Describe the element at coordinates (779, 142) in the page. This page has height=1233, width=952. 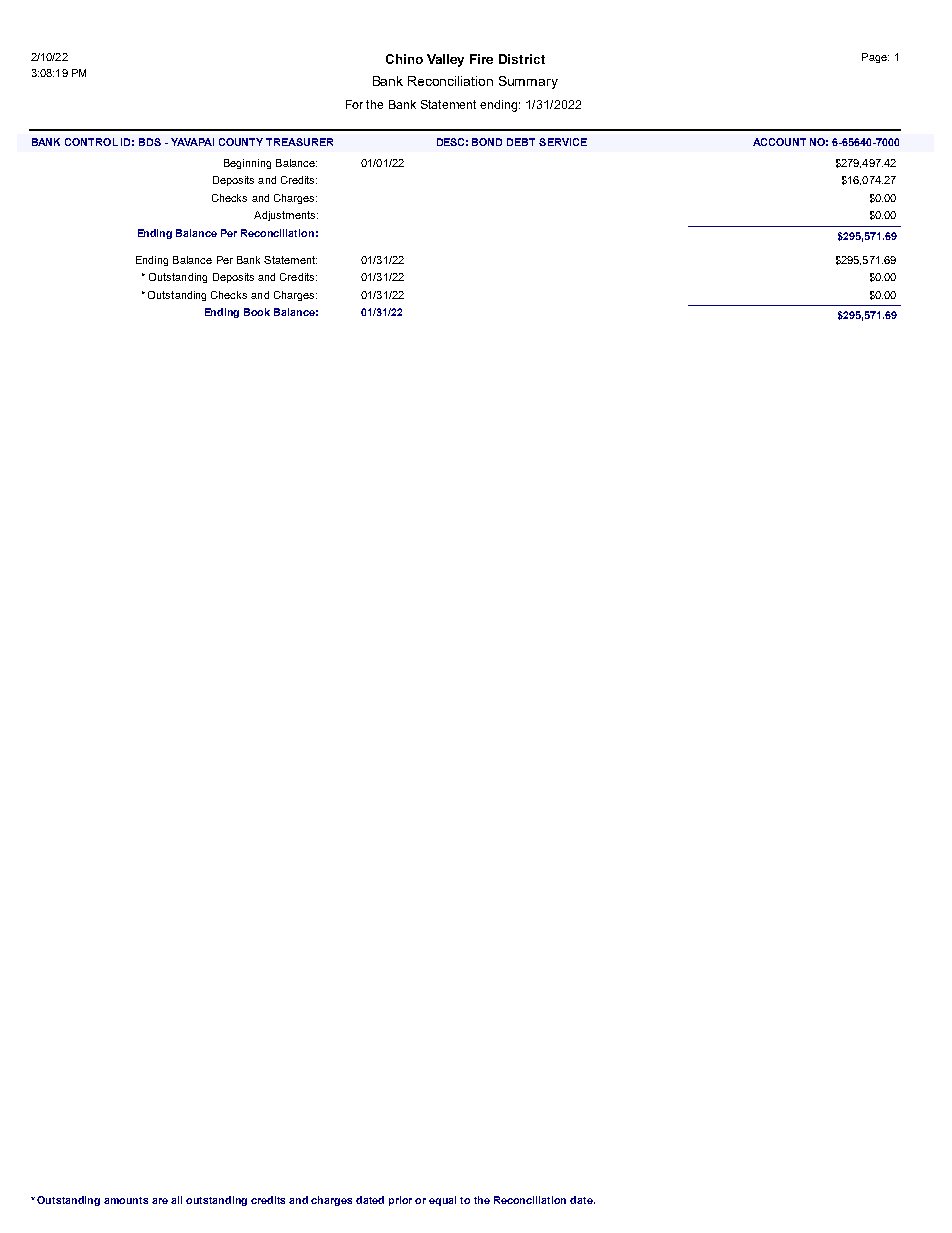
I see `ACCOUNT` at that location.
